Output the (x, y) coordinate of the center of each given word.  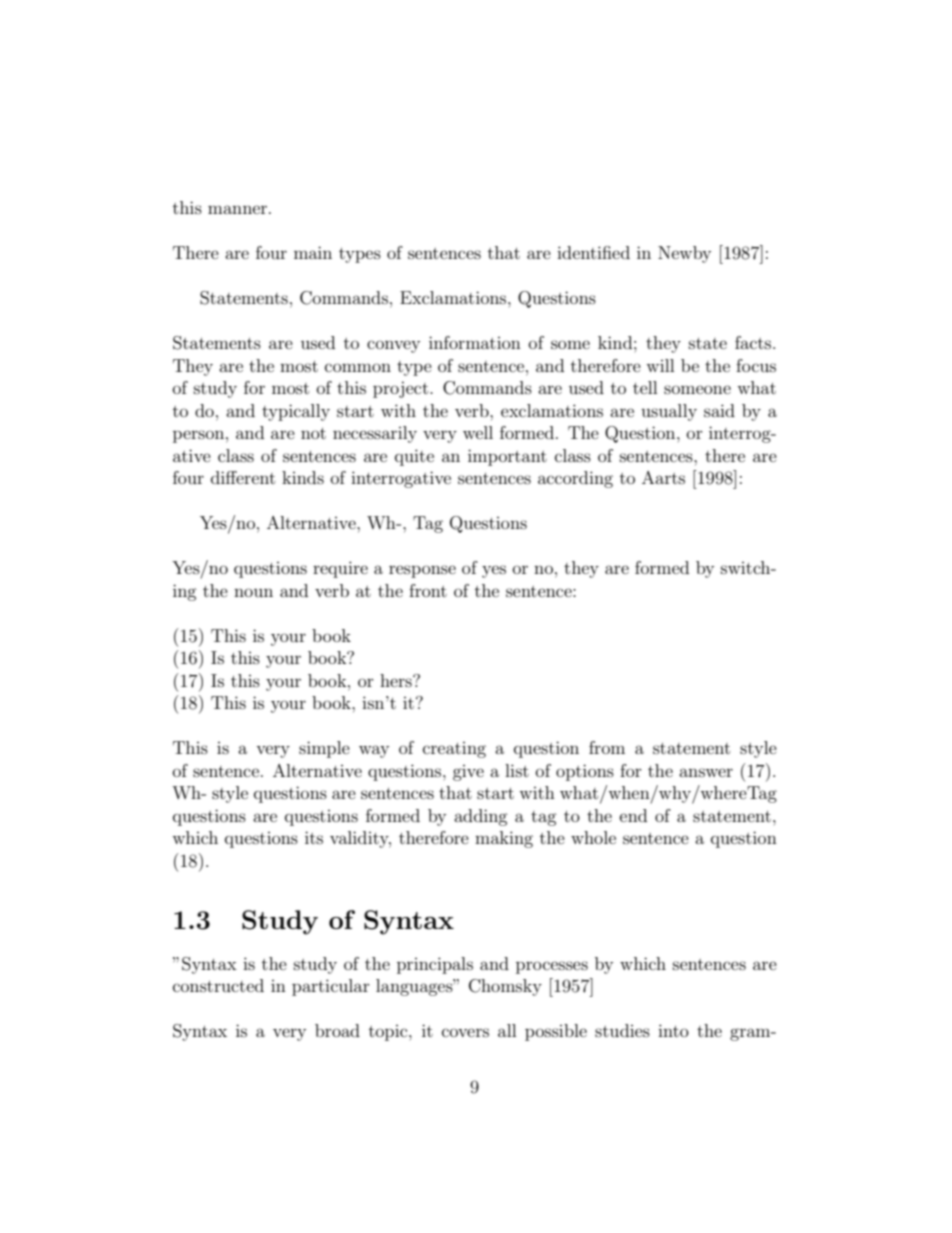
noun (253, 592)
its (314, 837)
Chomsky (505, 987)
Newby (684, 254)
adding (481, 817)
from (607, 747)
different (243, 477)
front (428, 590)
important (507, 457)
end (633, 815)
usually (669, 412)
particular (331, 987)
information (475, 342)
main (313, 252)
